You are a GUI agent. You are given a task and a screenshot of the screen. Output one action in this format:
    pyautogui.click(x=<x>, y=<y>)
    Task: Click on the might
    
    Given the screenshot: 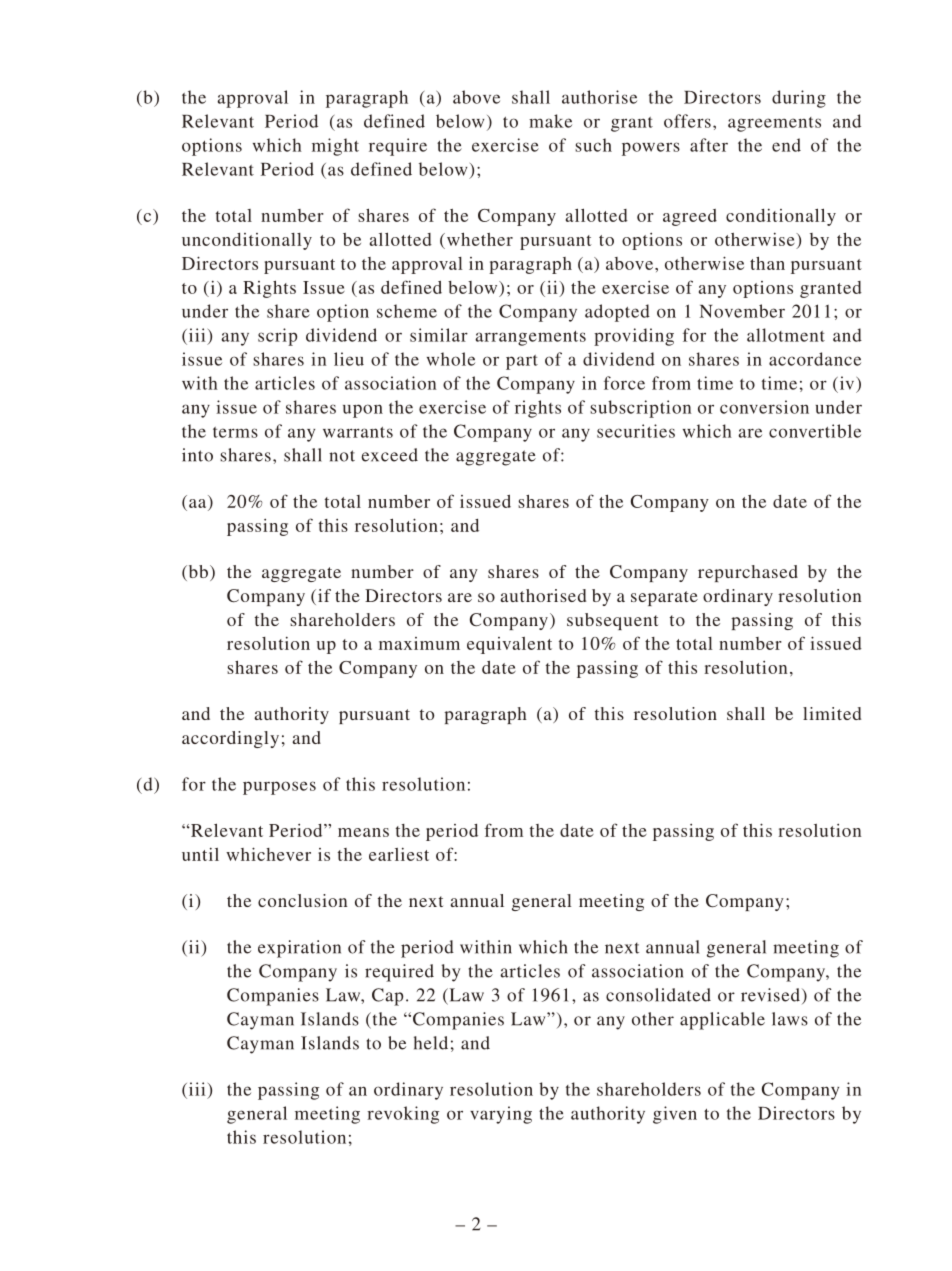 What is the action you would take?
    pyautogui.click(x=335, y=147)
